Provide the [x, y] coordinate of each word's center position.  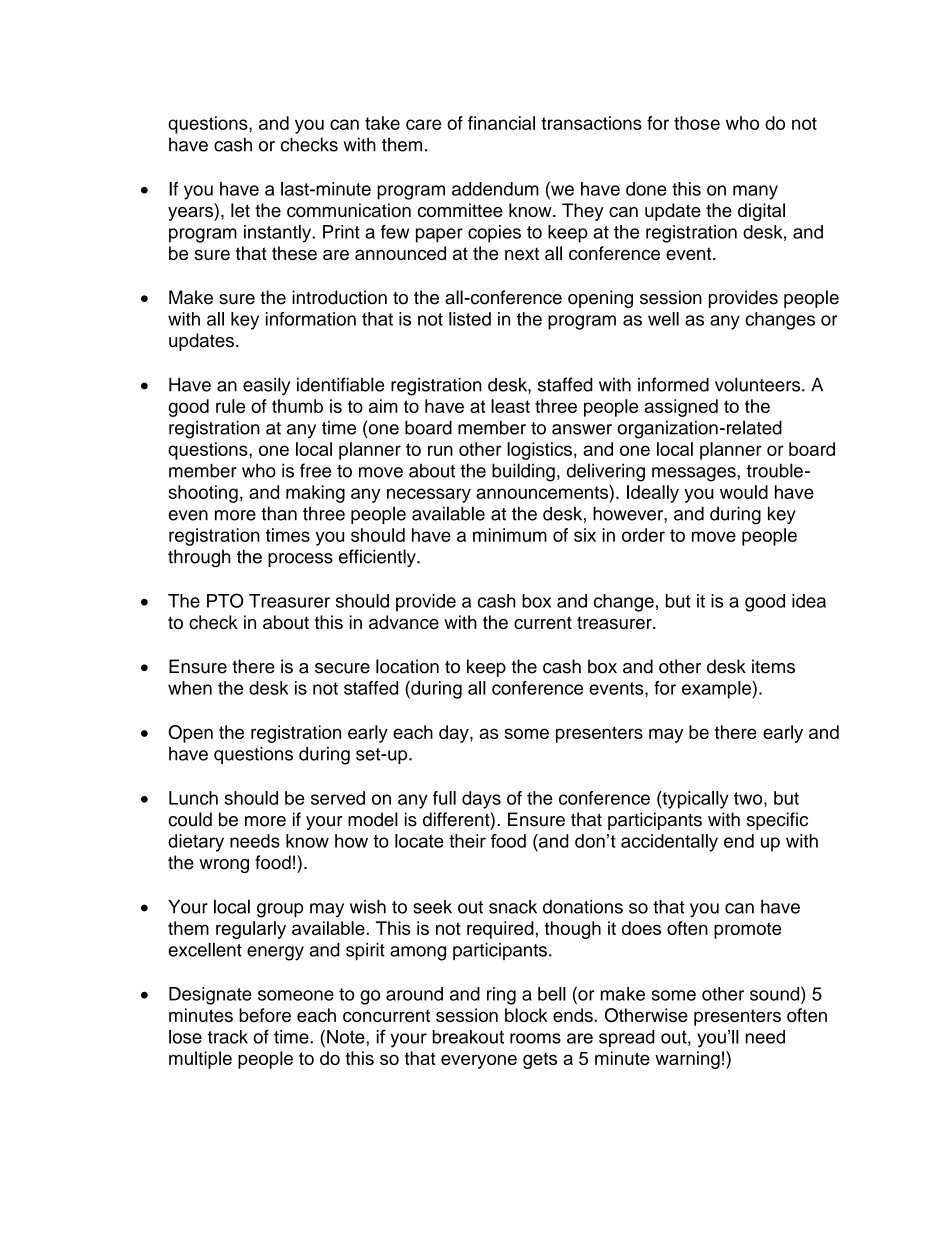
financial [501, 123]
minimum [510, 535]
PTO [225, 600]
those [697, 123]
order [643, 535]
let [240, 210]
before [265, 1015]
